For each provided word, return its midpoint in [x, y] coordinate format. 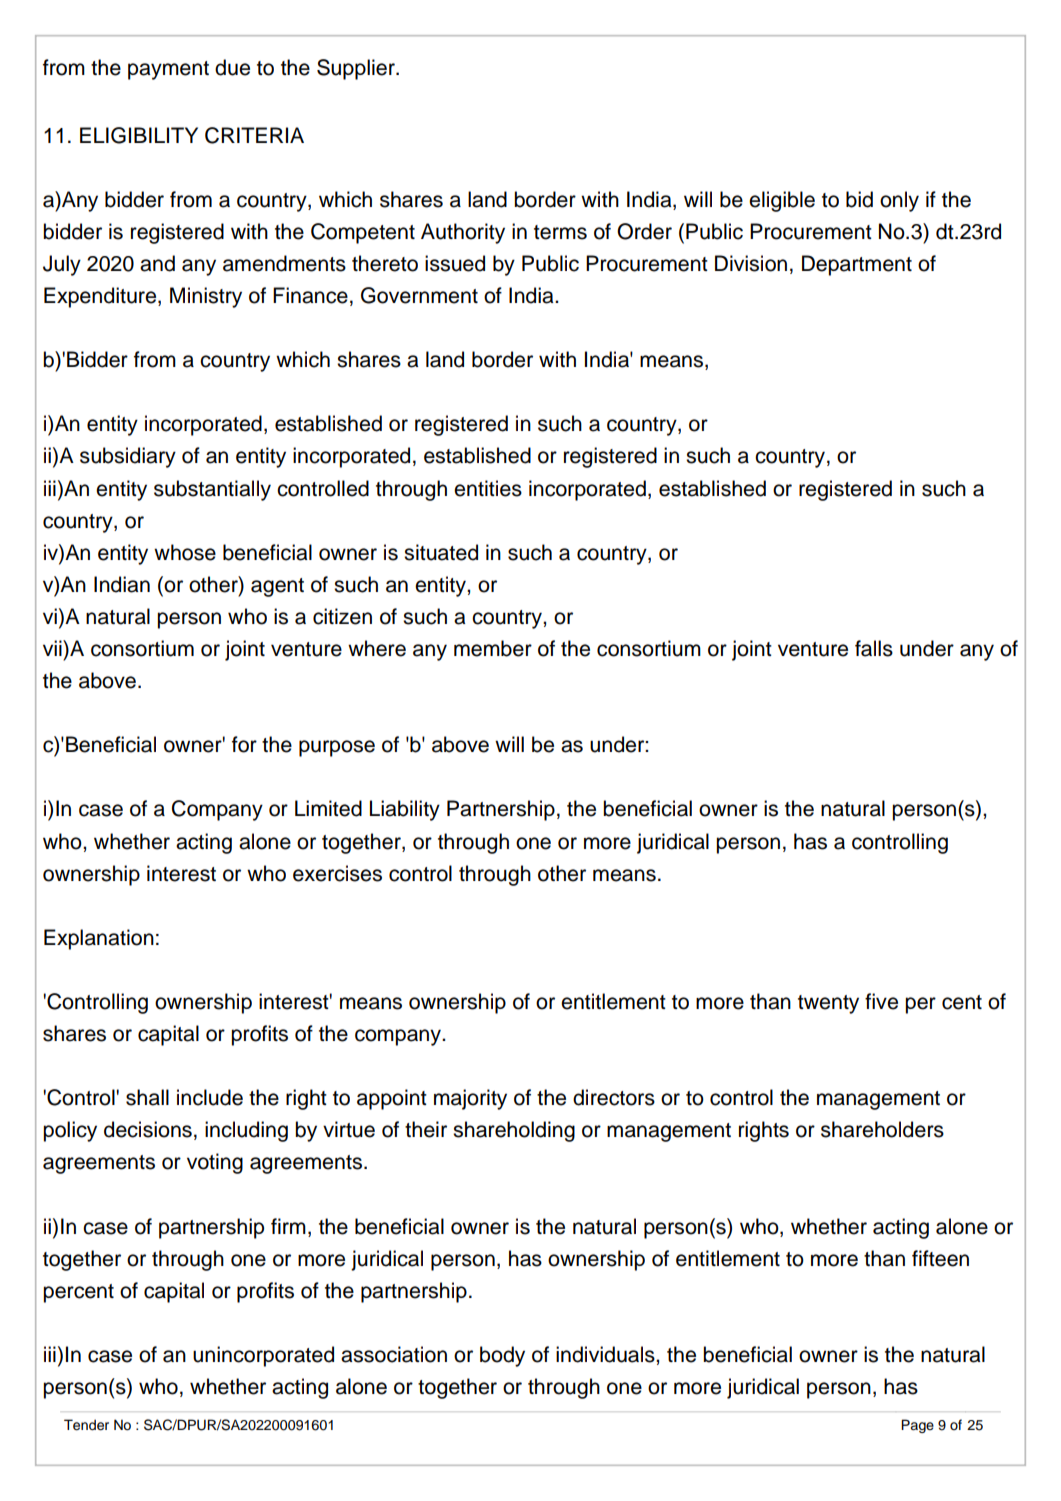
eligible [782, 201]
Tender [86, 1425]
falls [874, 648]
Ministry [206, 297]
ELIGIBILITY [139, 135]
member [493, 648]
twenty [828, 1004]
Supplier [357, 69]
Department [857, 265]
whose [185, 552]
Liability [405, 810]
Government [419, 295]
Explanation [99, 939]
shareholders [882, 1129]
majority [470, 1099]
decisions [148, 1129]
